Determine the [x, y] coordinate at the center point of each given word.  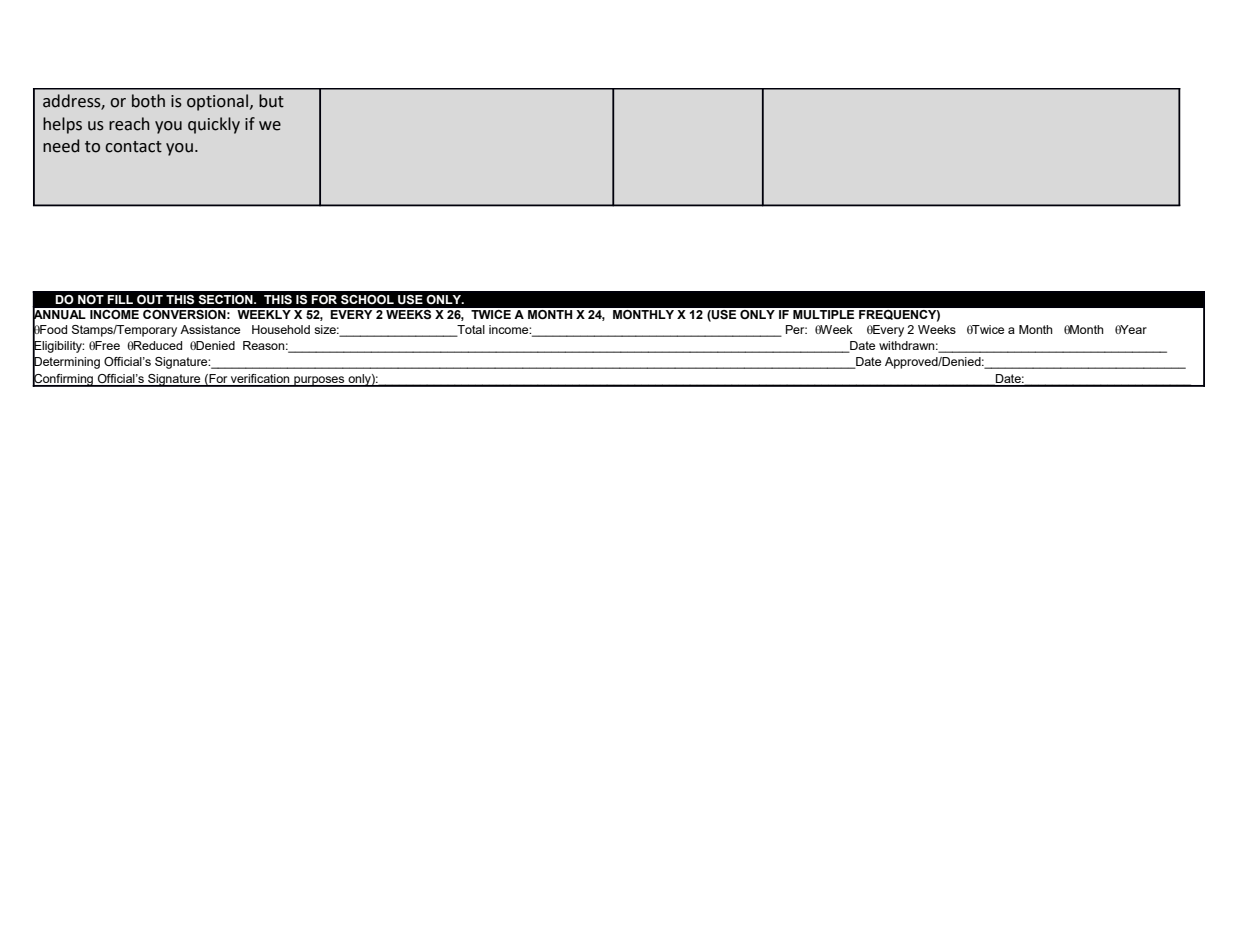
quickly [214, 125]
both [148, 101]
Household [281, 329]
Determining [66, 363]
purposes [319, 381]
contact [133, 147]
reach [129, 124]
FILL [120, 299]
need [61, 146]
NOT [91, 299]
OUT [150, 299]
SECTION [226, 299]
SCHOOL [367, 299]
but [271, 101]
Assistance [210, 329]
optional [219, 102]
